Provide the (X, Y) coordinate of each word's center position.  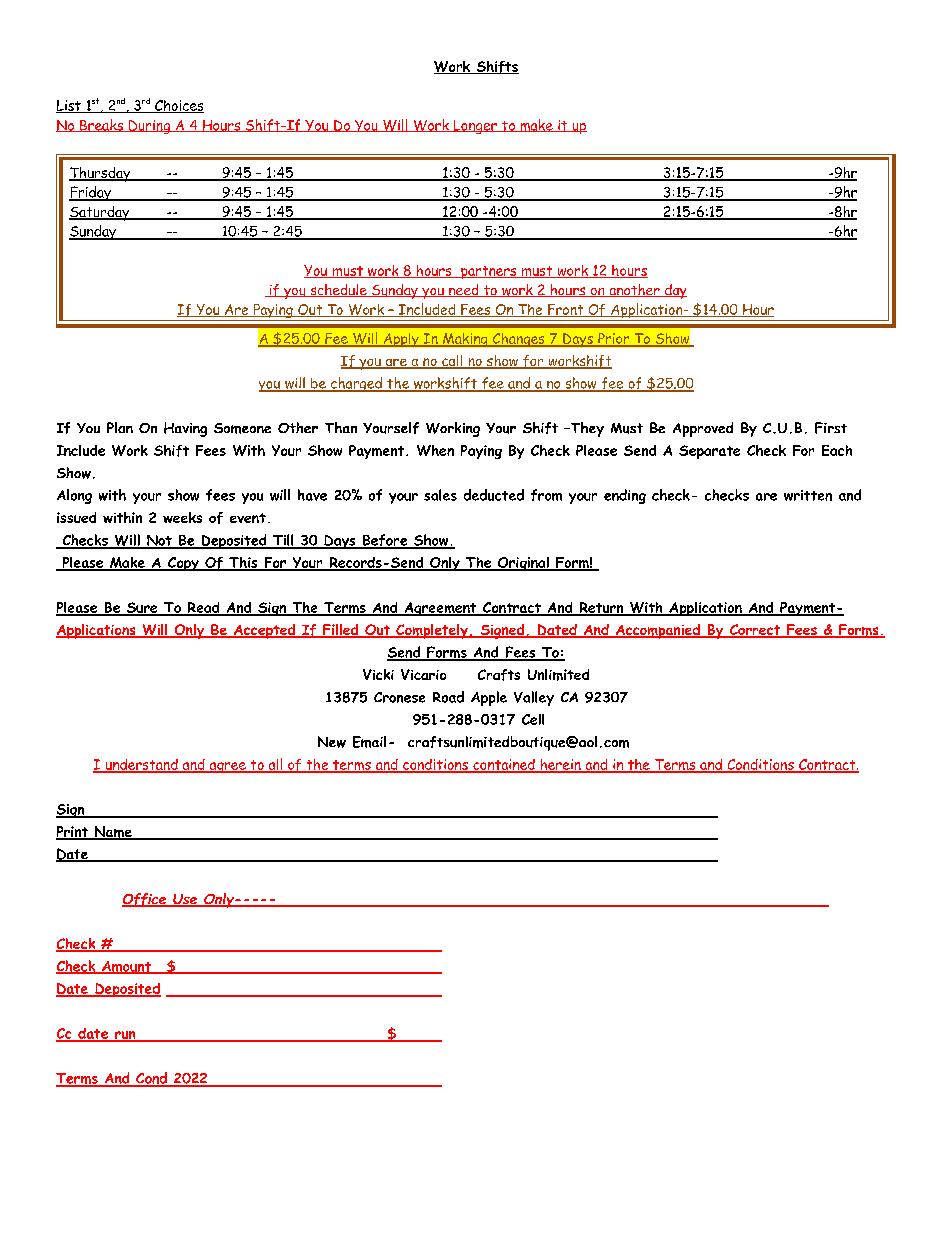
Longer (475, 127)
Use (185, 900)
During (150, 127)
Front (566, 310)
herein (560, 765)
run (125, 1036)
